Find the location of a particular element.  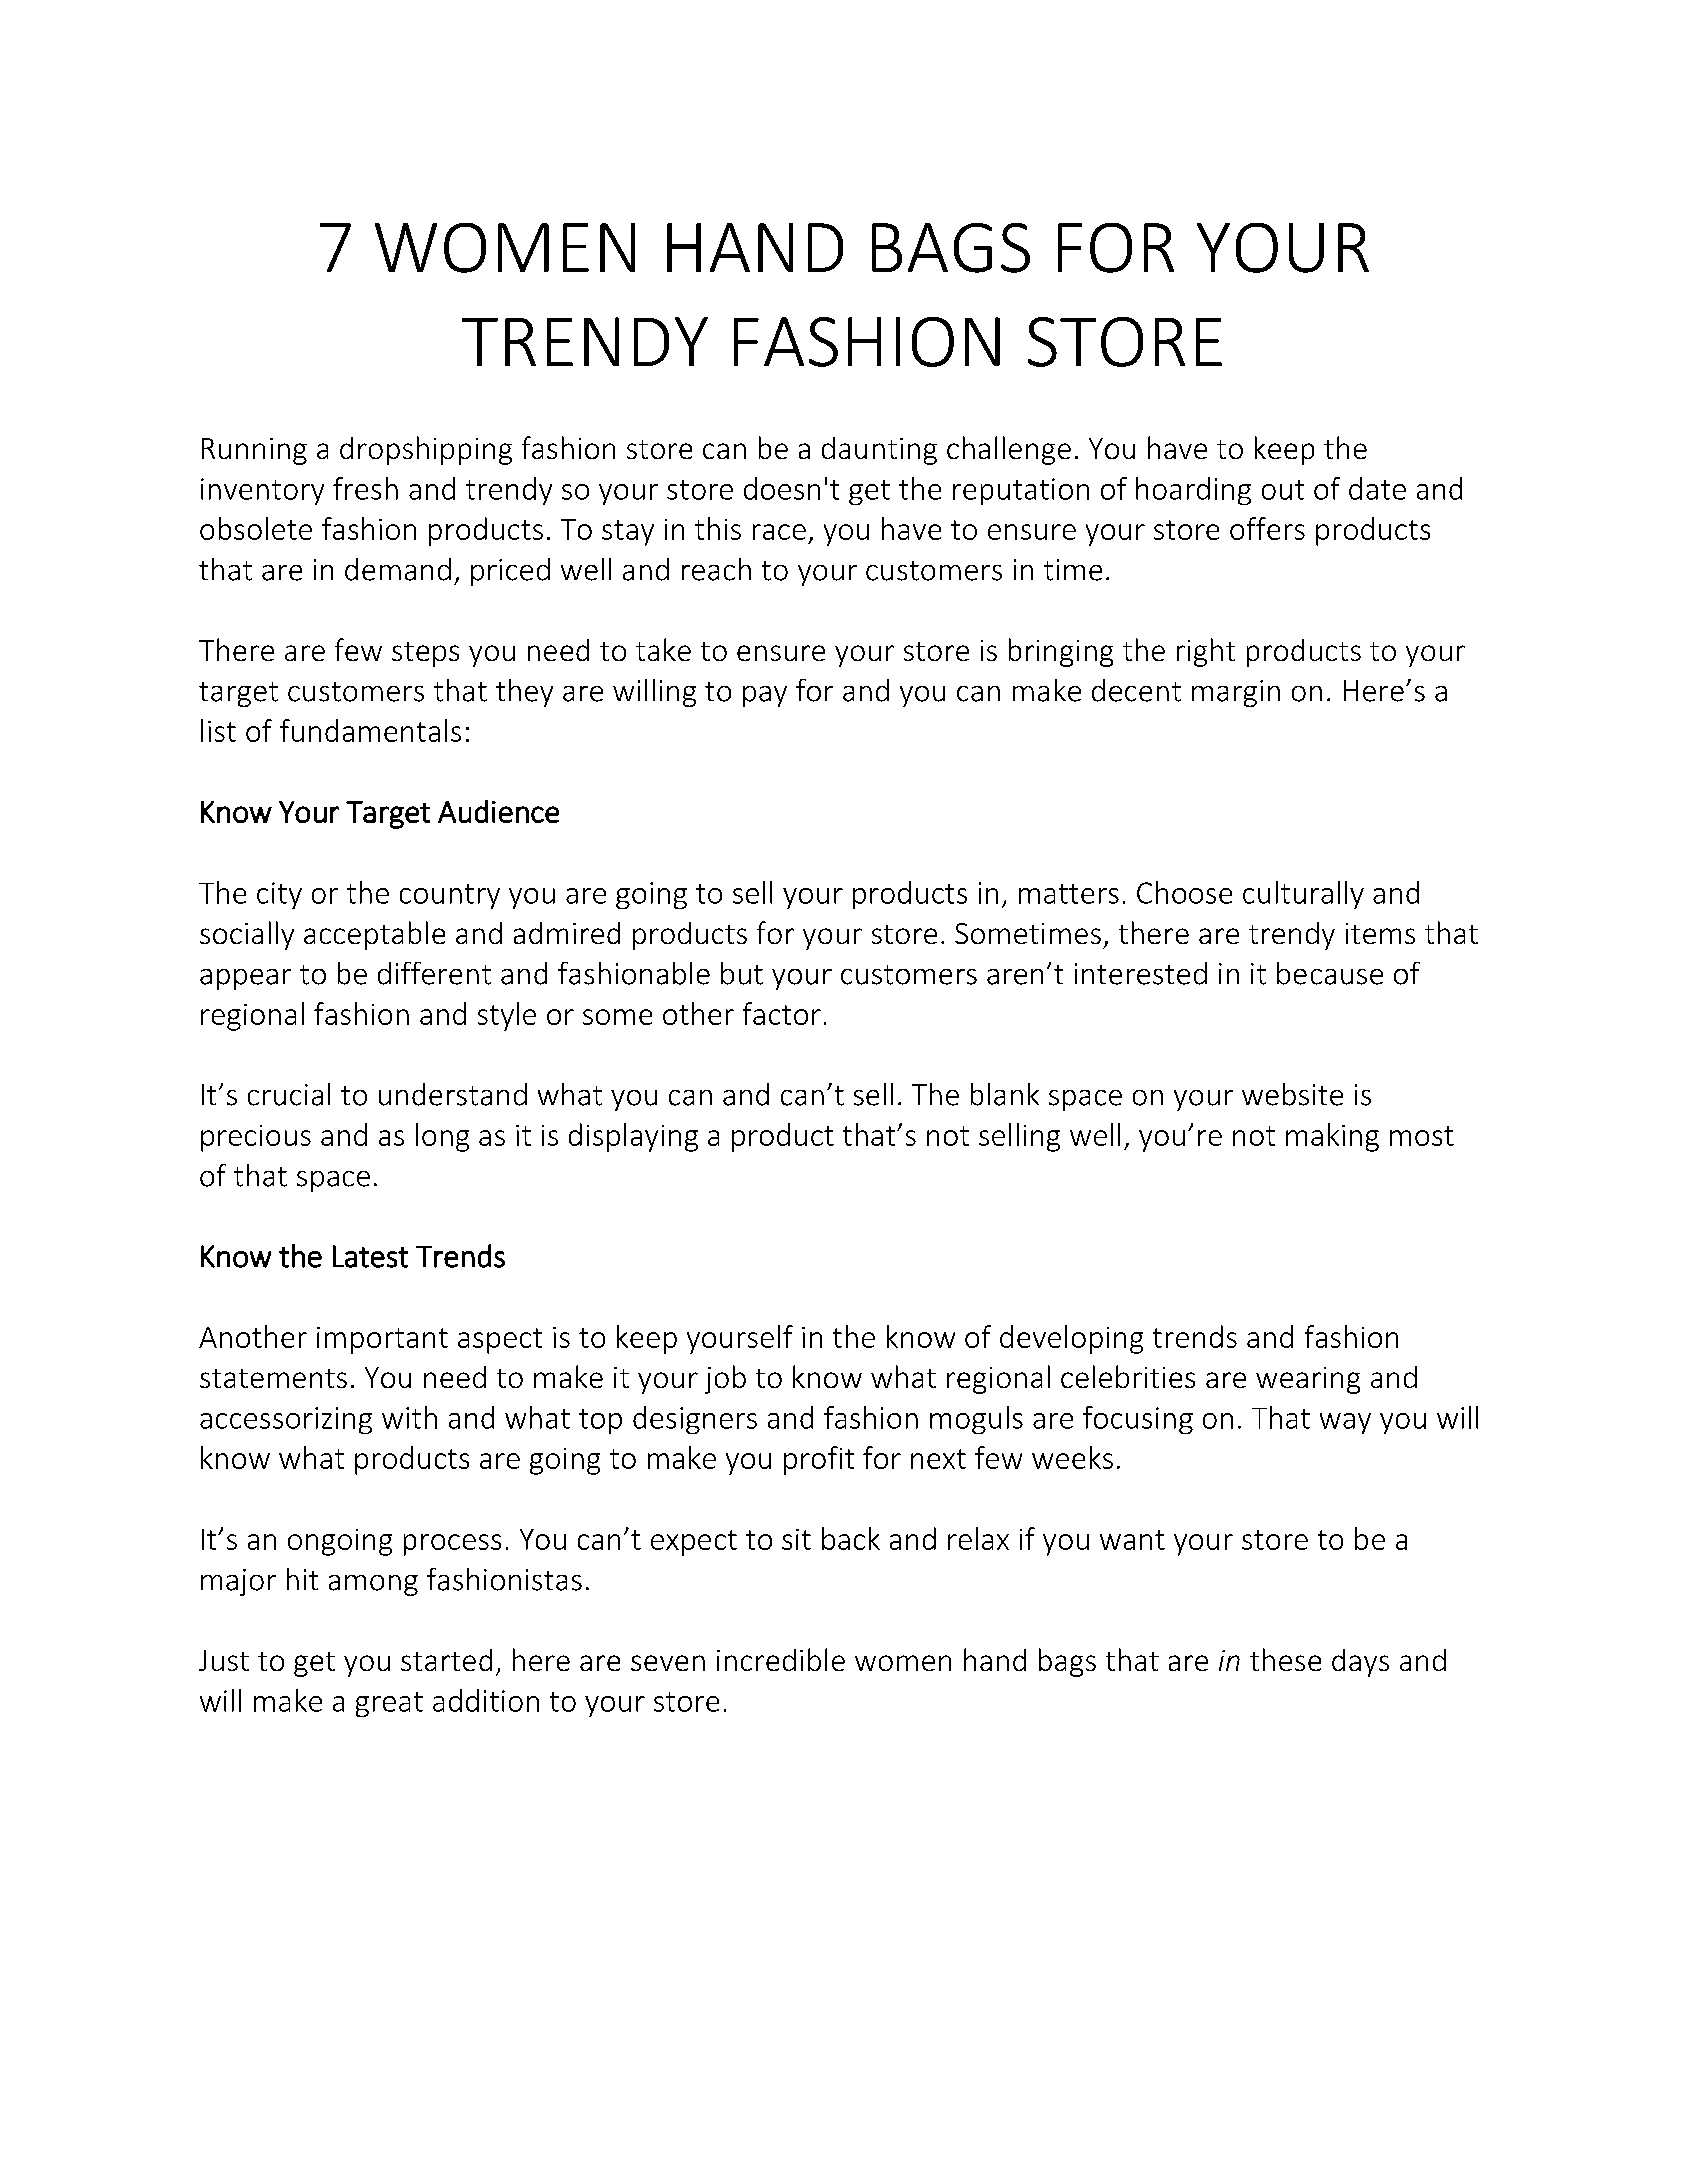

website is located at coordinates (1292, 1094).
